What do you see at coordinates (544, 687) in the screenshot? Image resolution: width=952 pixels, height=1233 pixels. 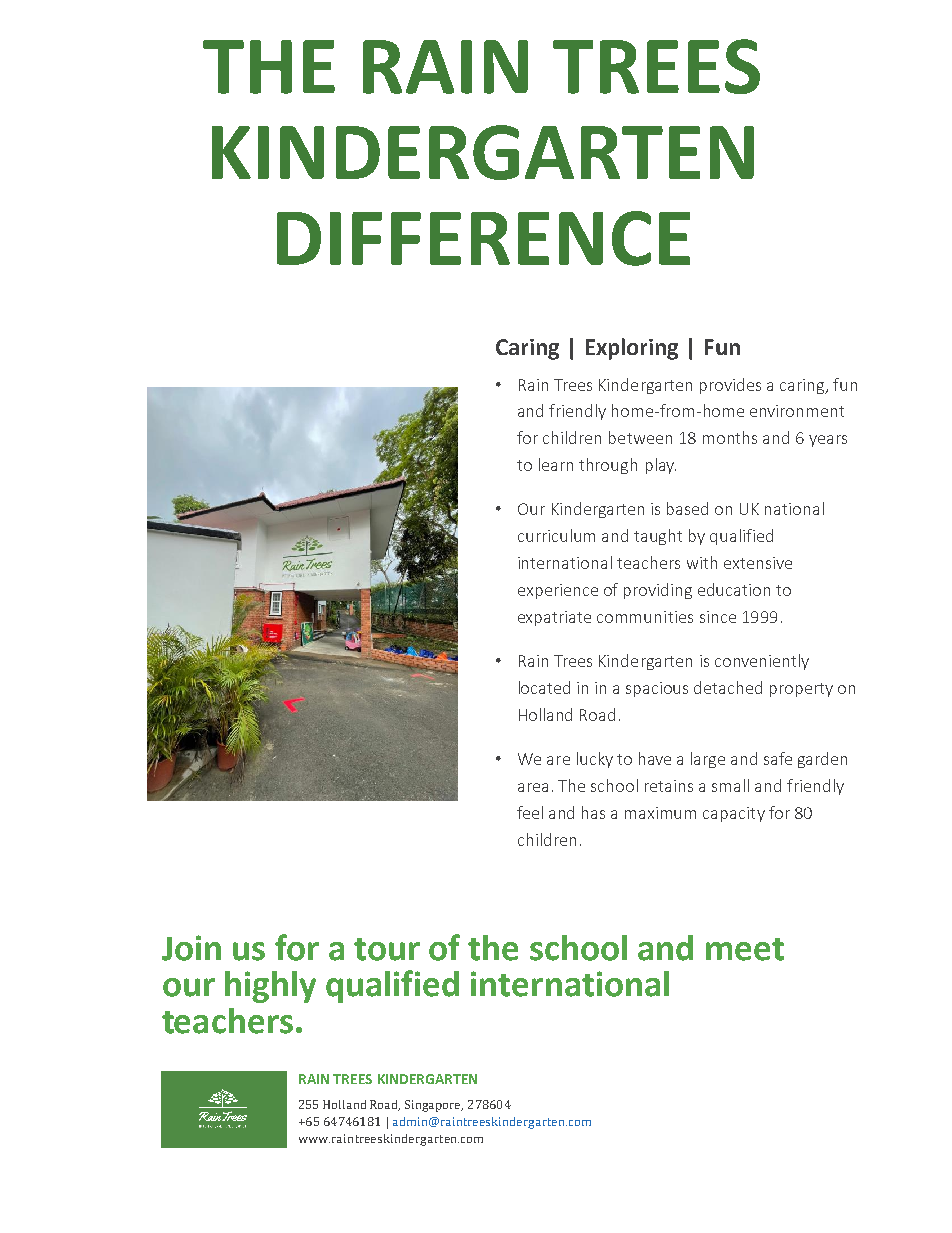 I see `located` at bounding box center [544, 687].
